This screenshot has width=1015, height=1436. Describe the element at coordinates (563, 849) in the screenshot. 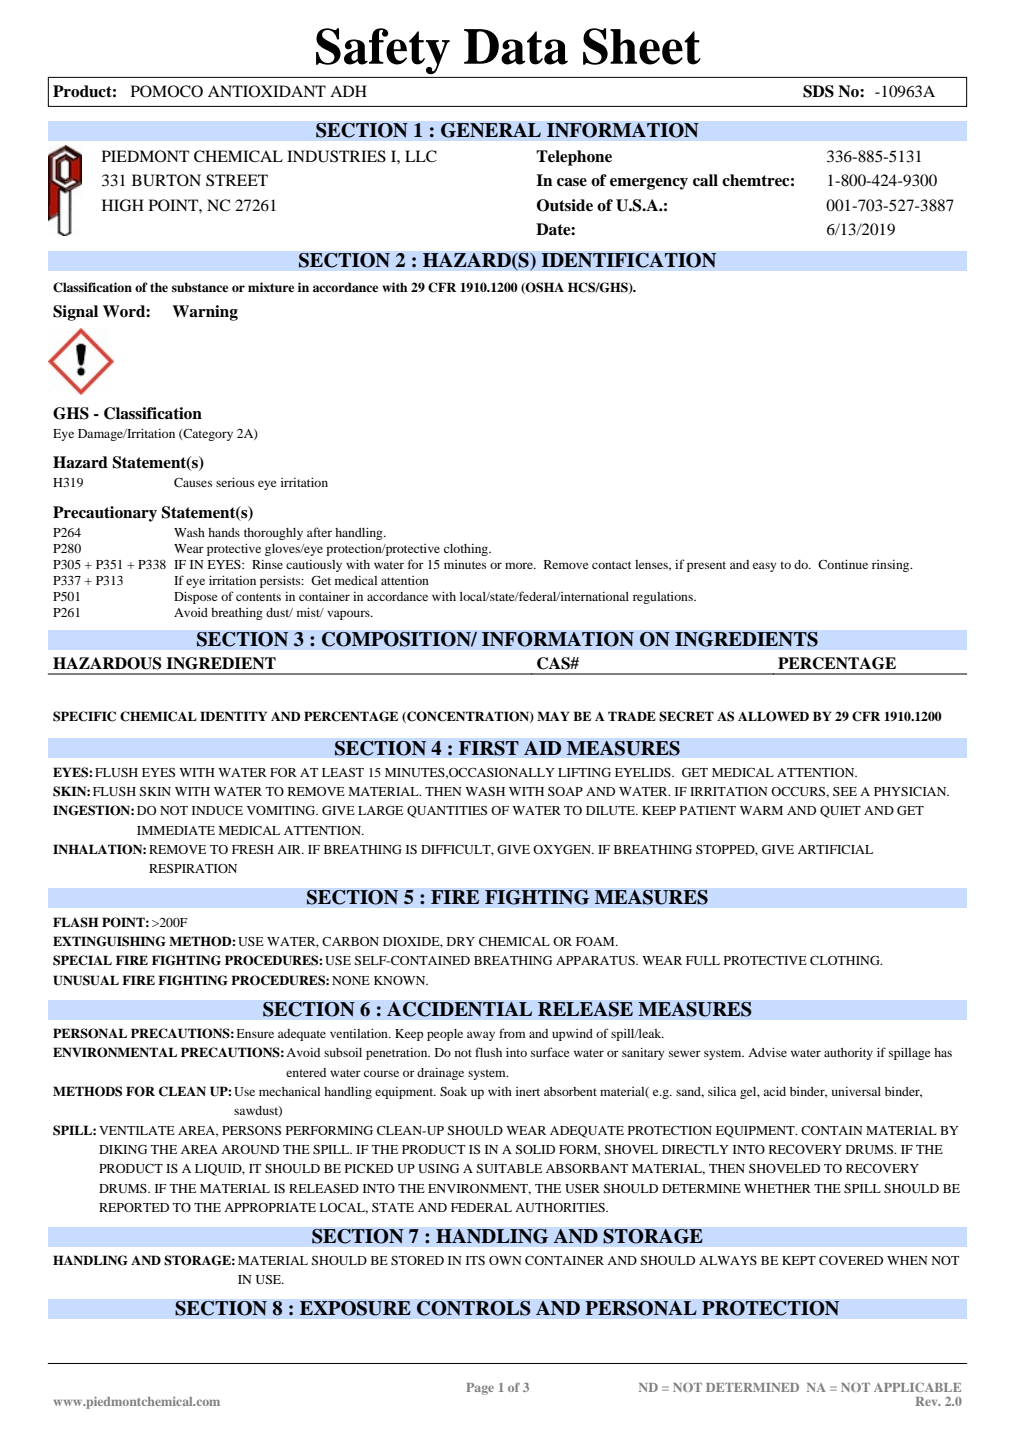

I see `OXYGEN` at that location.
